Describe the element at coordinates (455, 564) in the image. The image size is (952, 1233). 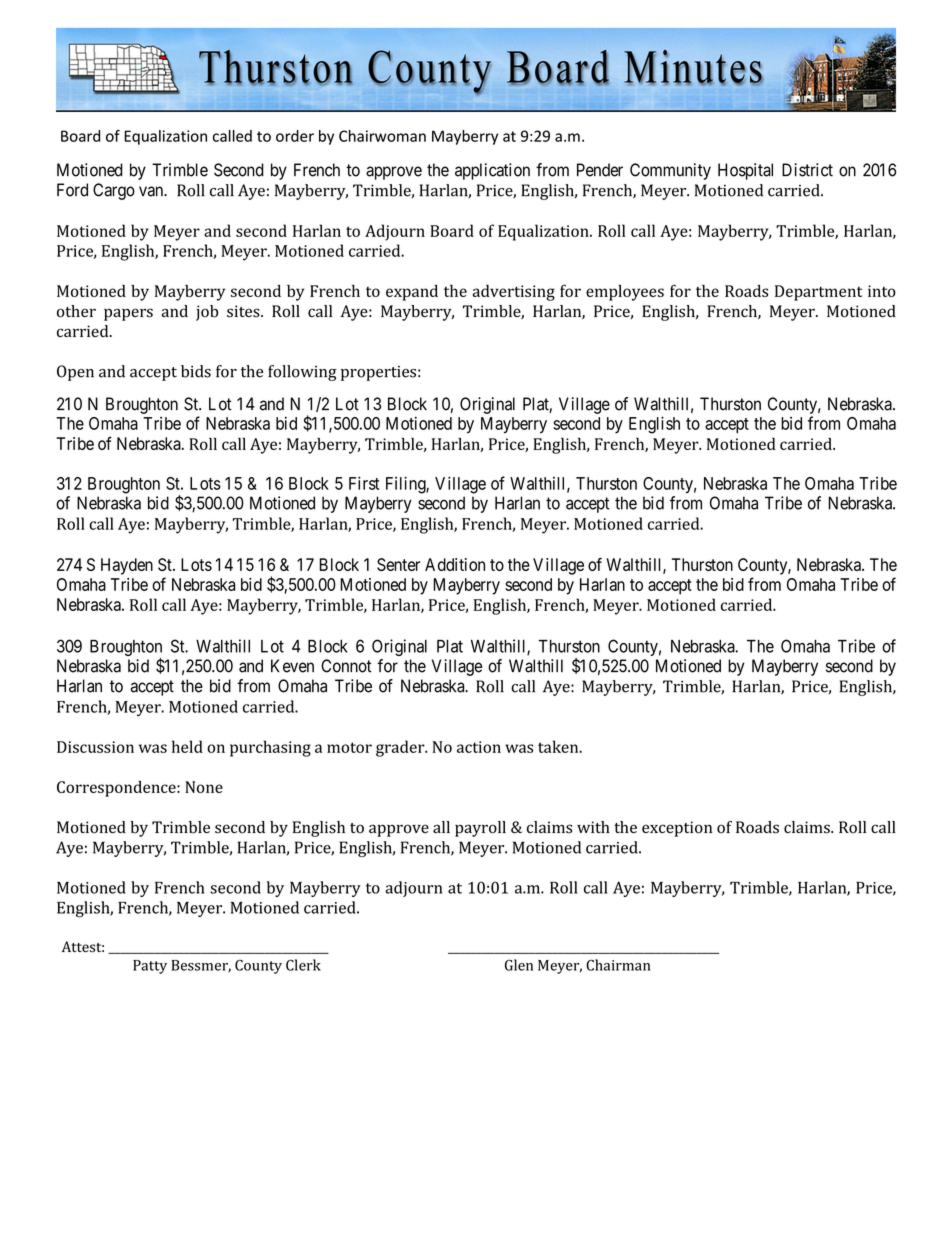
I see `Addition` at that location.
